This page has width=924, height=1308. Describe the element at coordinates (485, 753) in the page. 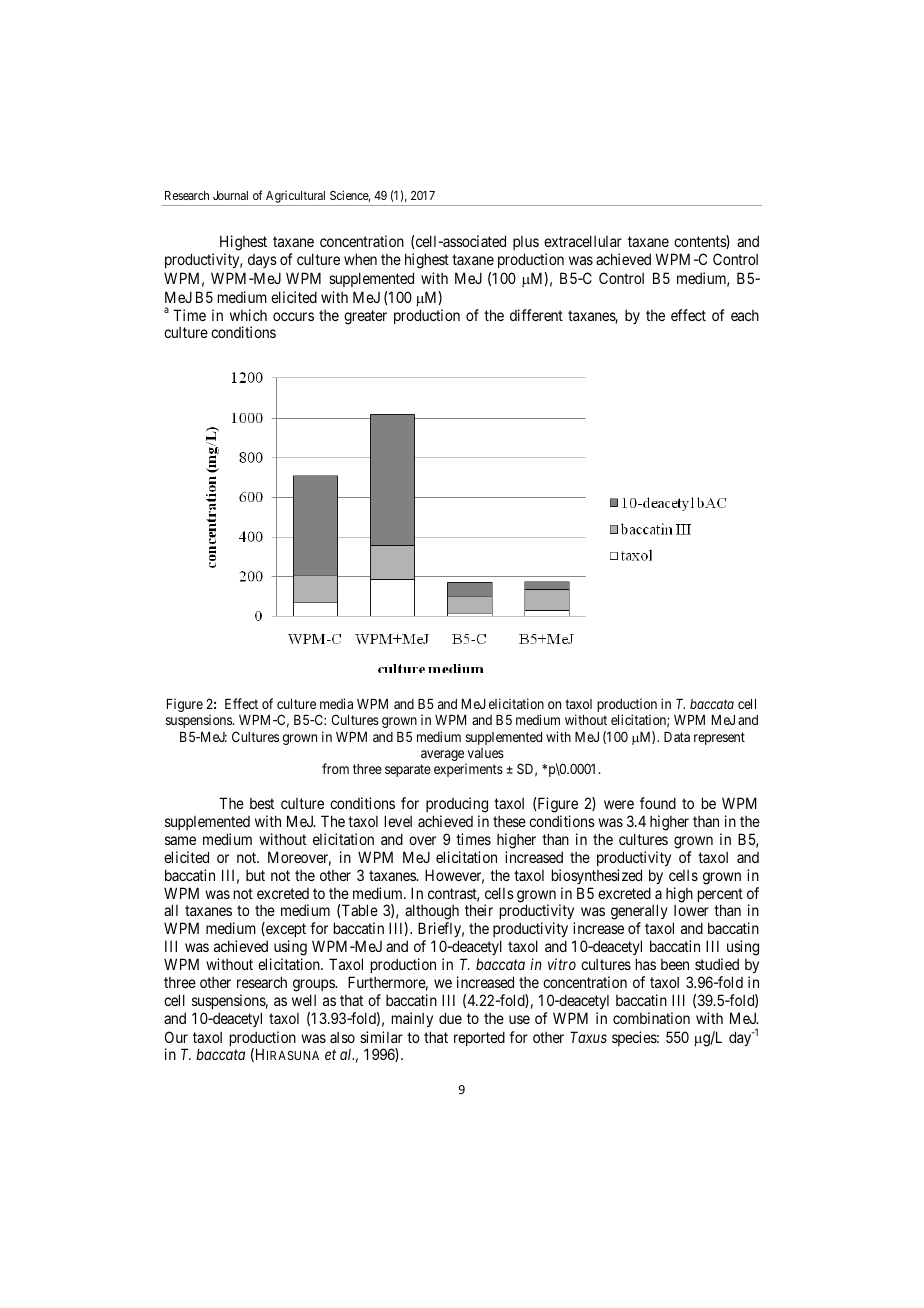

I see `values` at that location.
